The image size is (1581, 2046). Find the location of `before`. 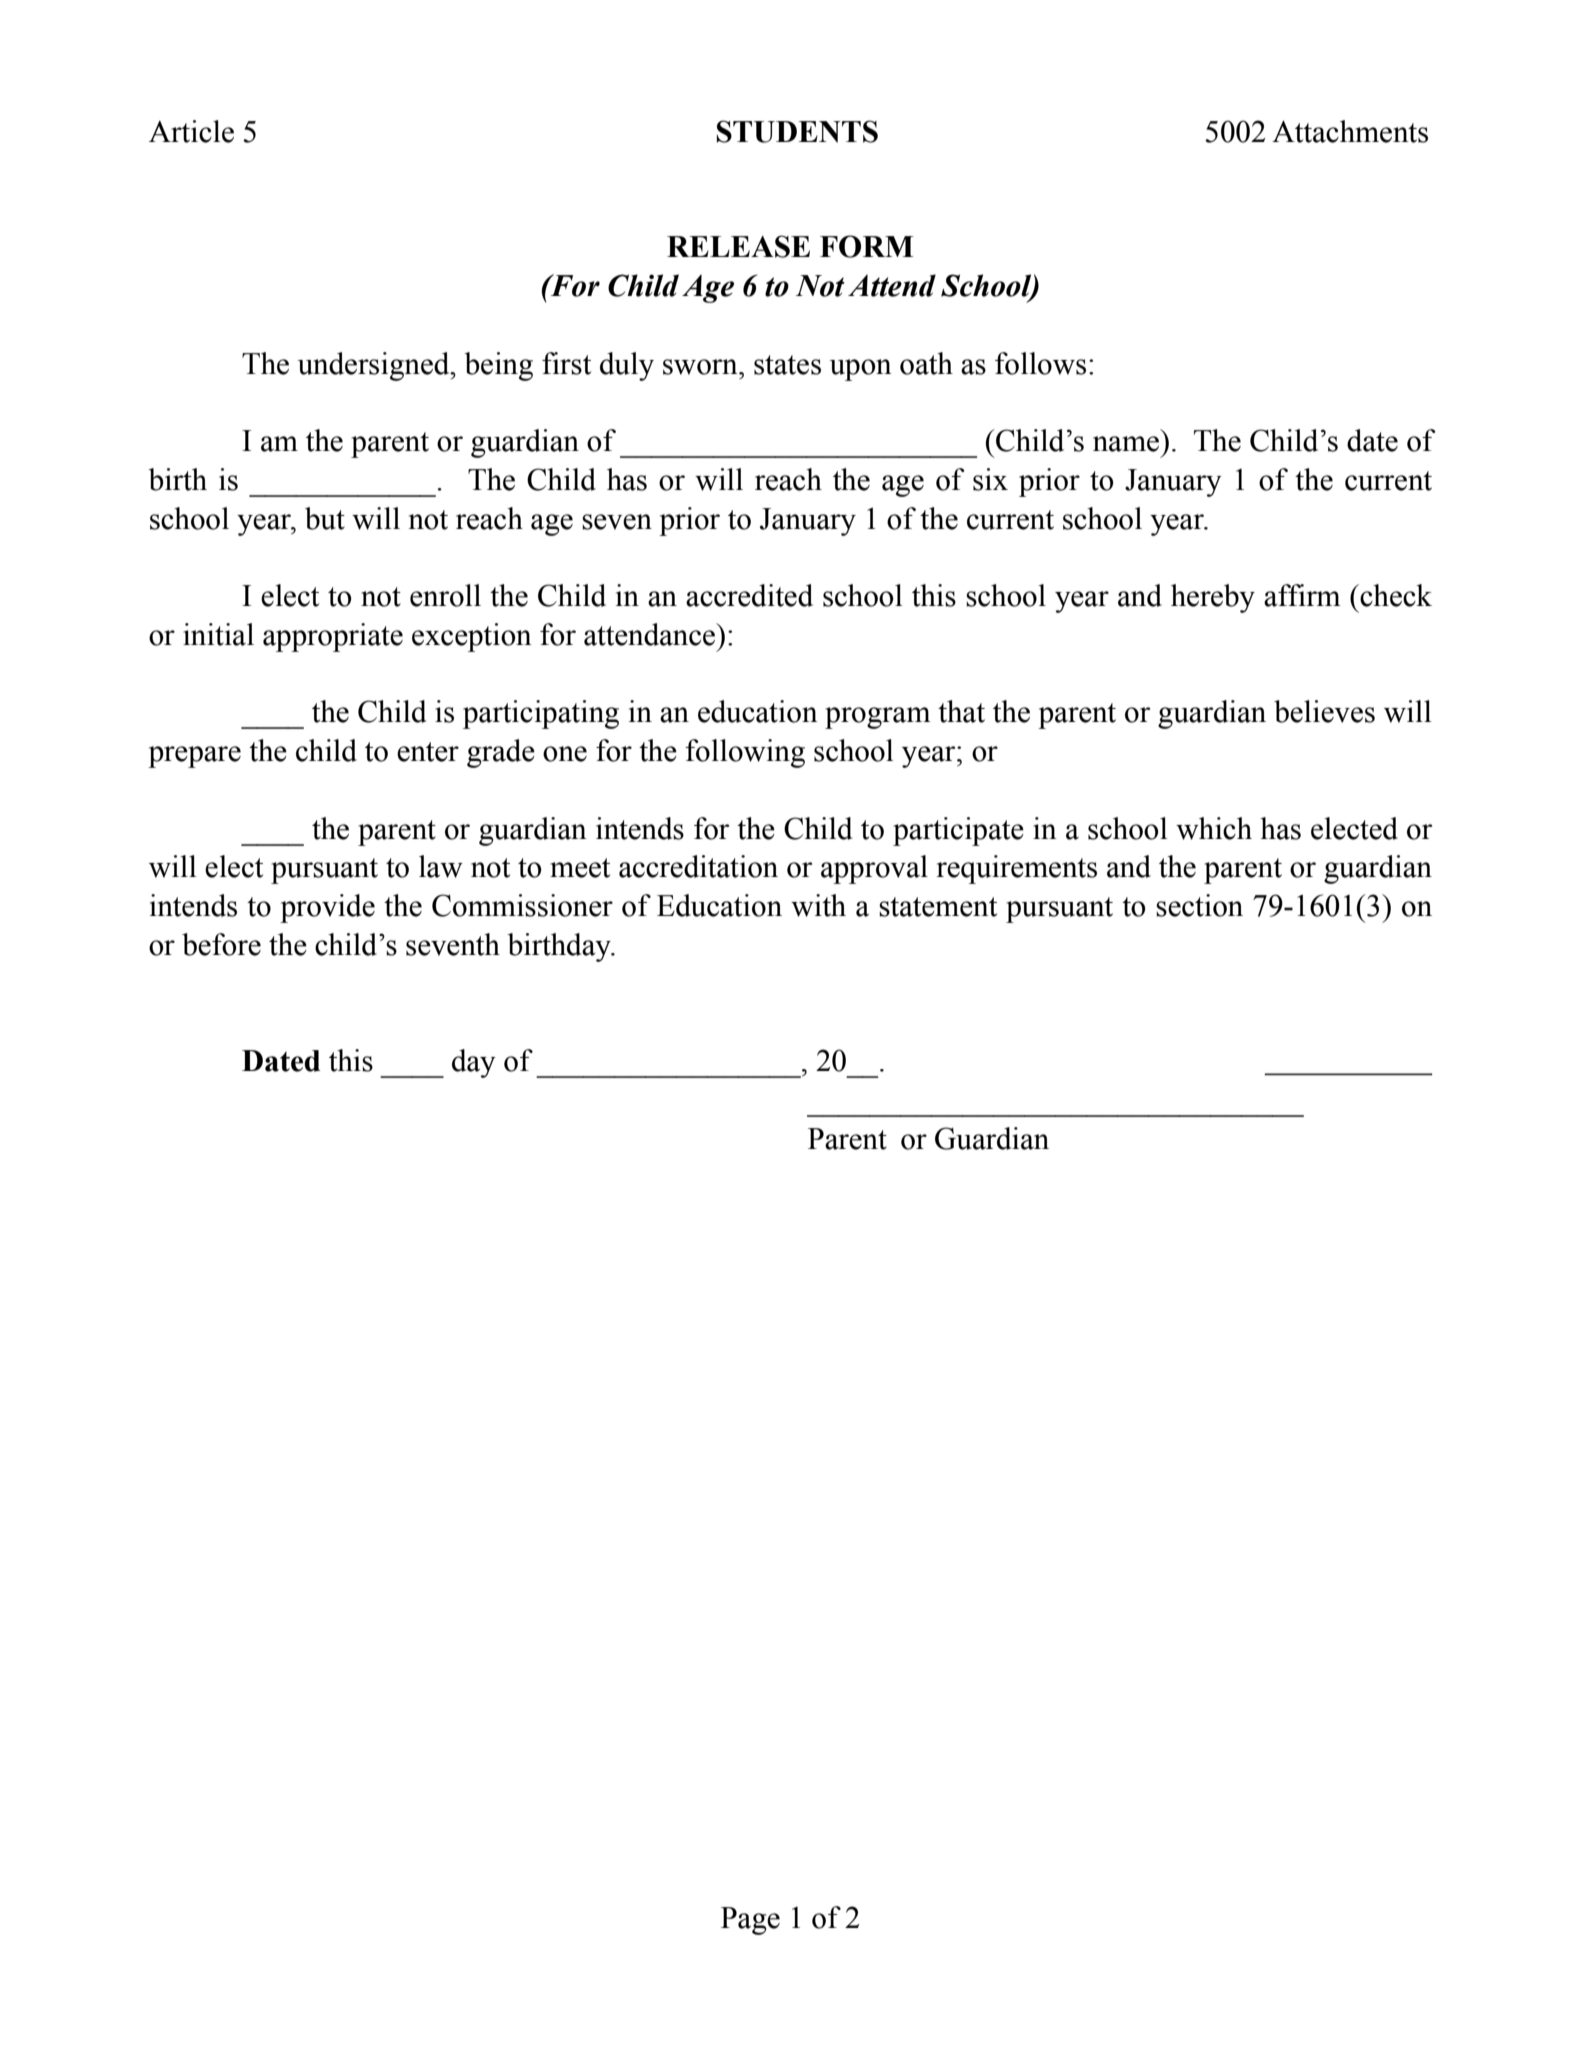

before is located at coordinates (221, 944).
